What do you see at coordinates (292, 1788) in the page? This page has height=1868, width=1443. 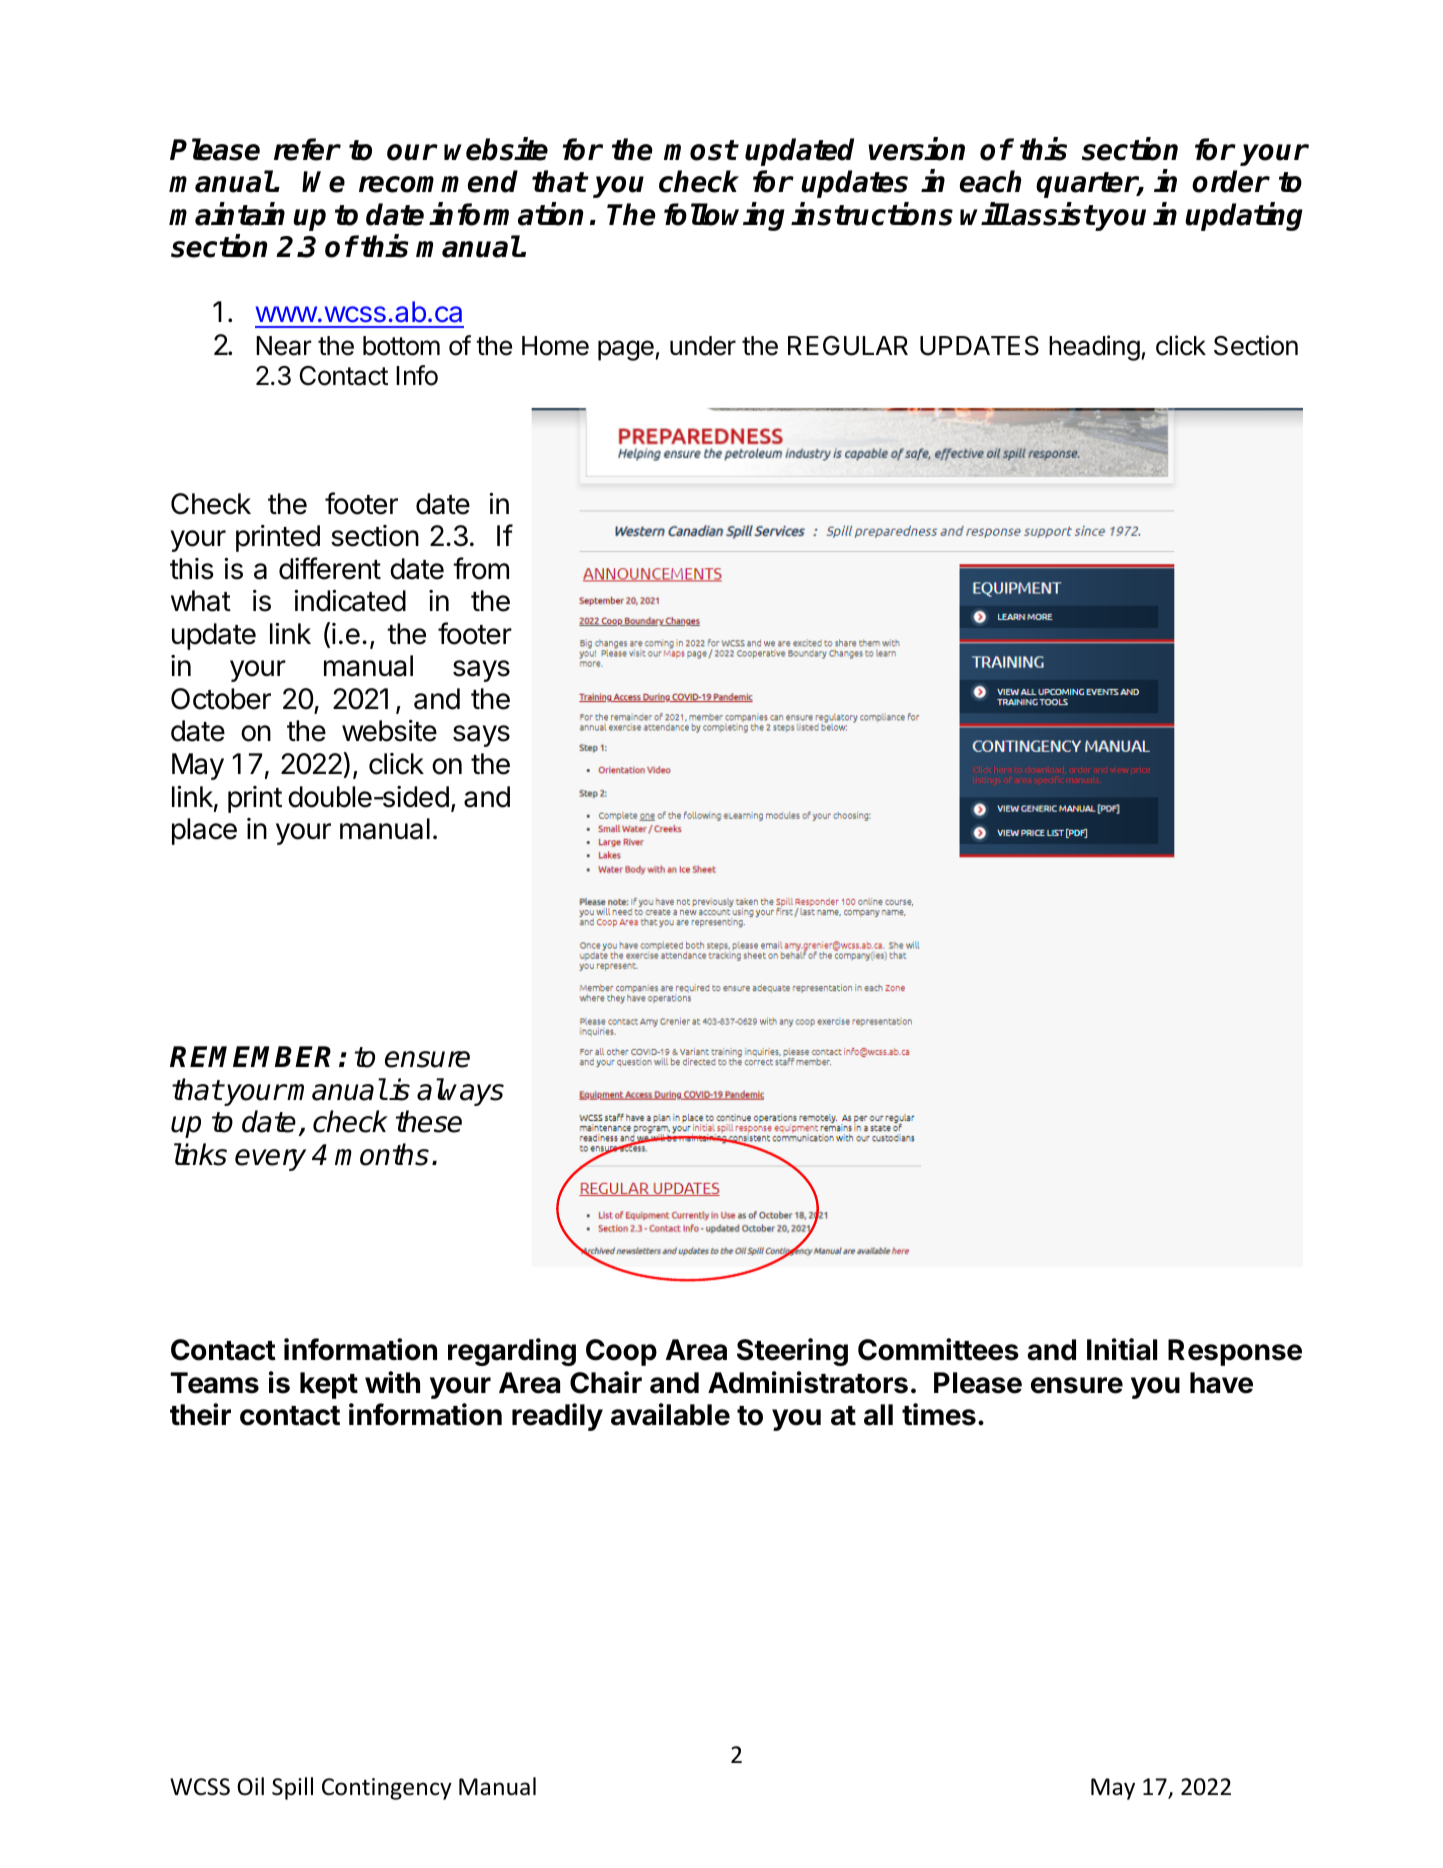 I see `Spill` at bounding box center [292, 1788].
